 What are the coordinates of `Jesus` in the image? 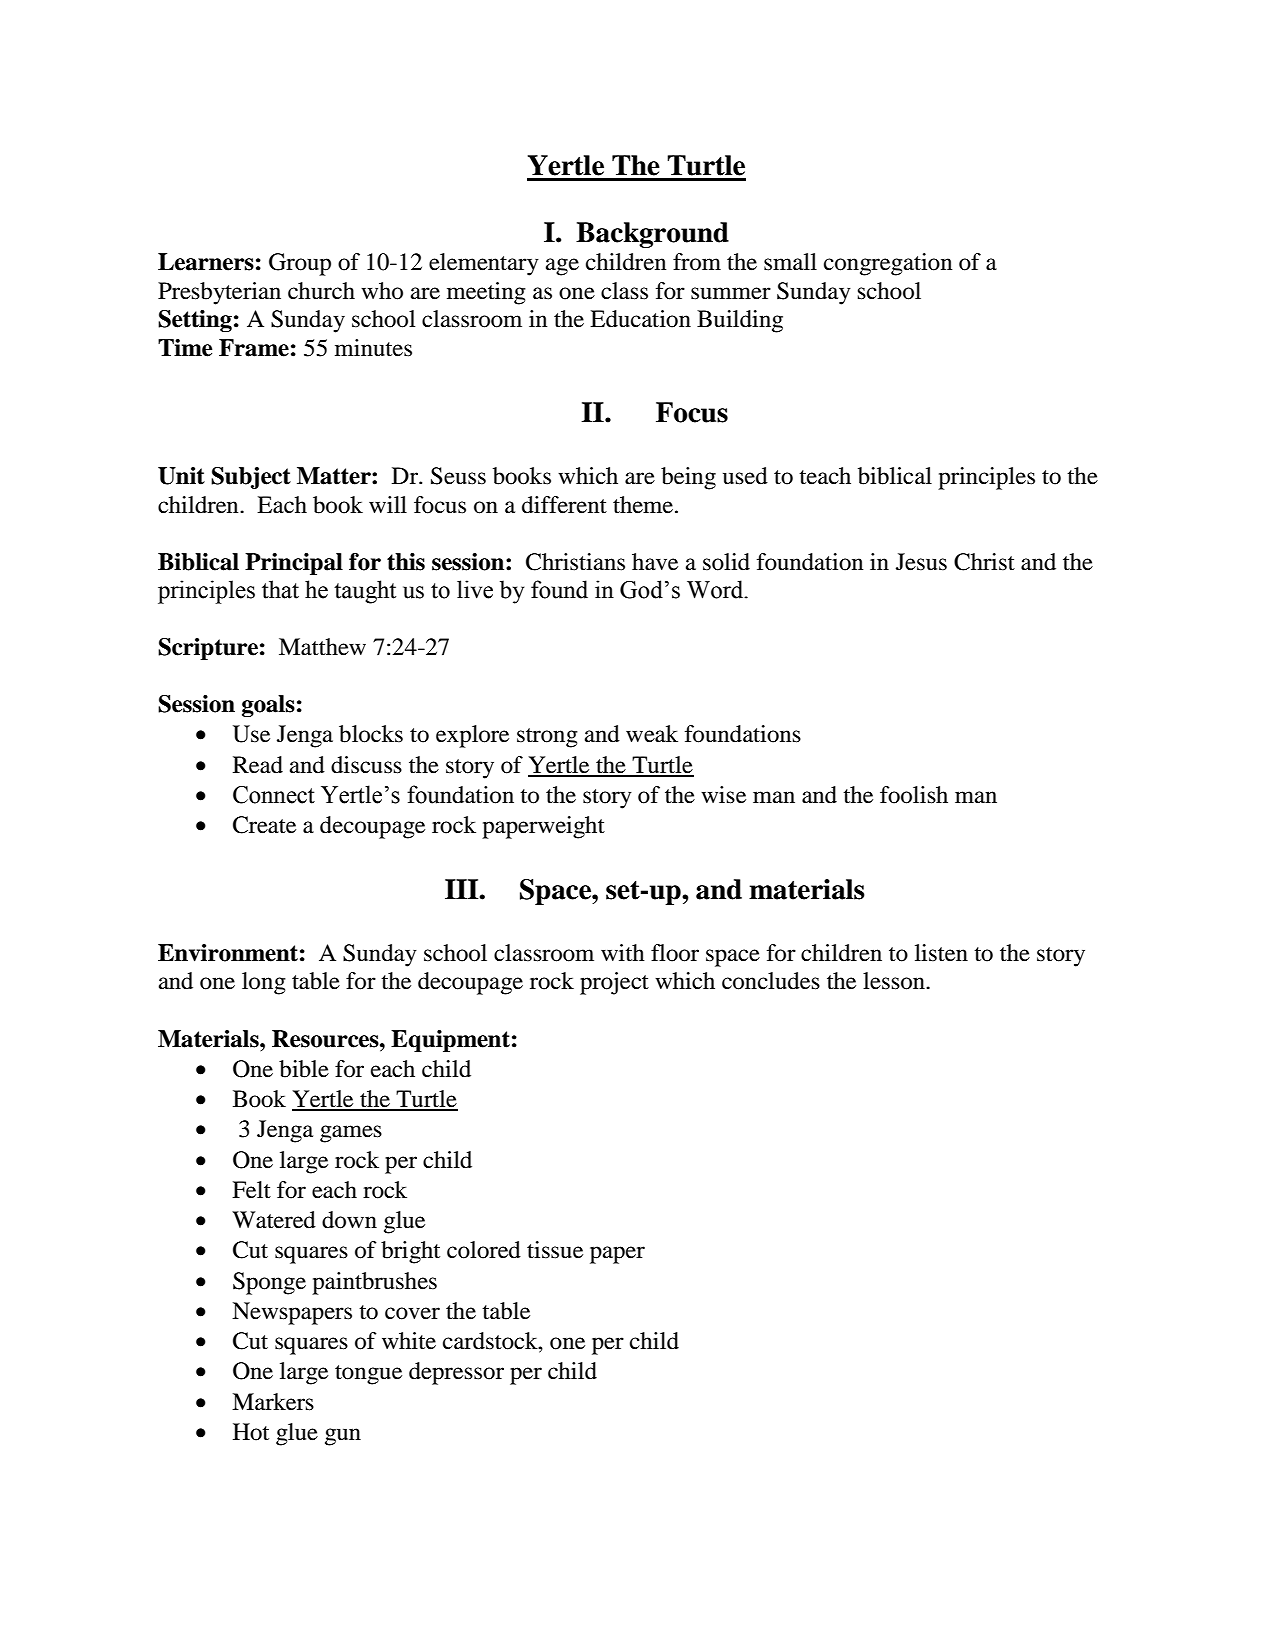 It's located at (921, 562).
